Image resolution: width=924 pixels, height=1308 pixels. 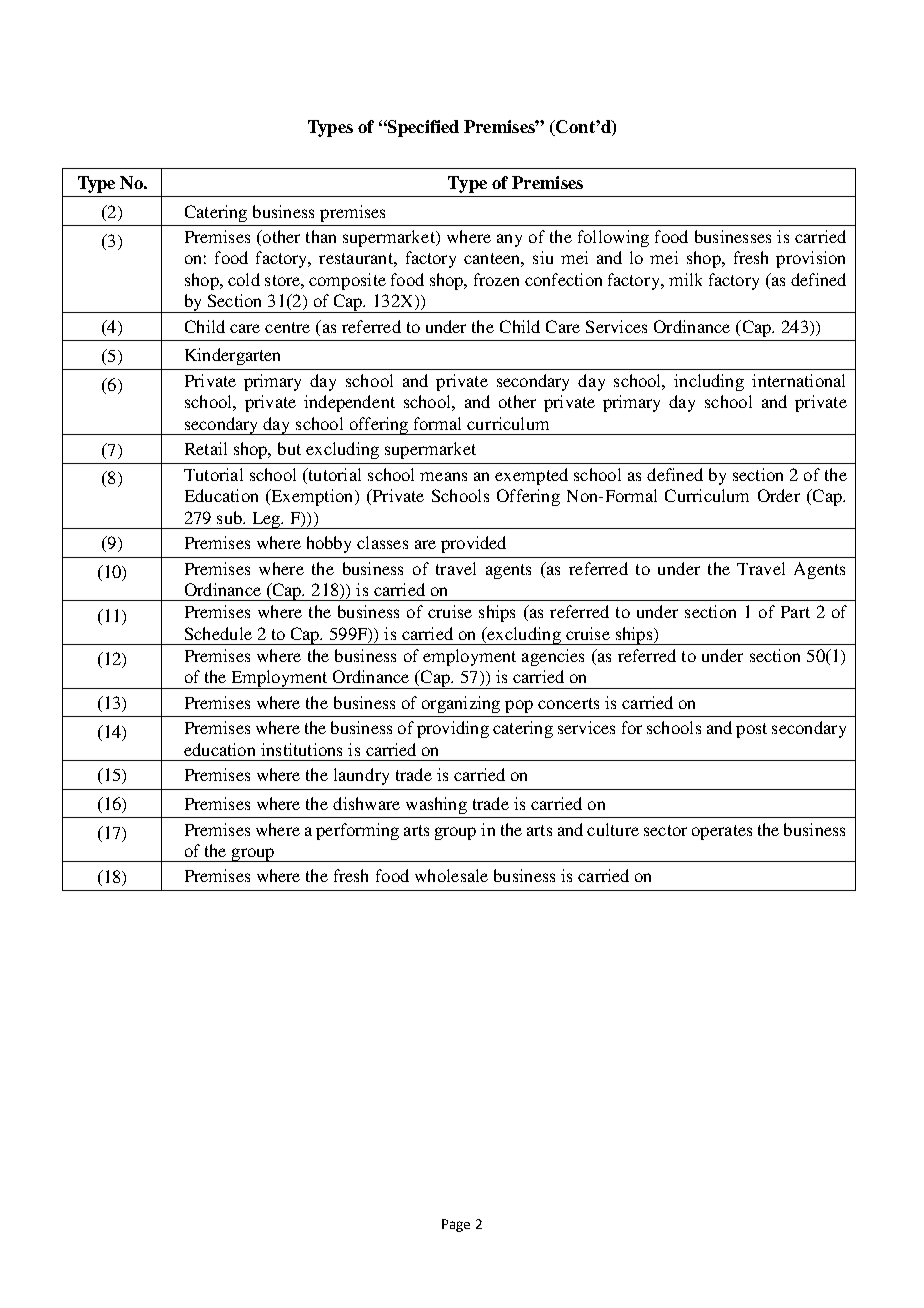 What do you see at coordinates (244, 279) in the document?
I see `cold` at bounding box center [244, 279].
